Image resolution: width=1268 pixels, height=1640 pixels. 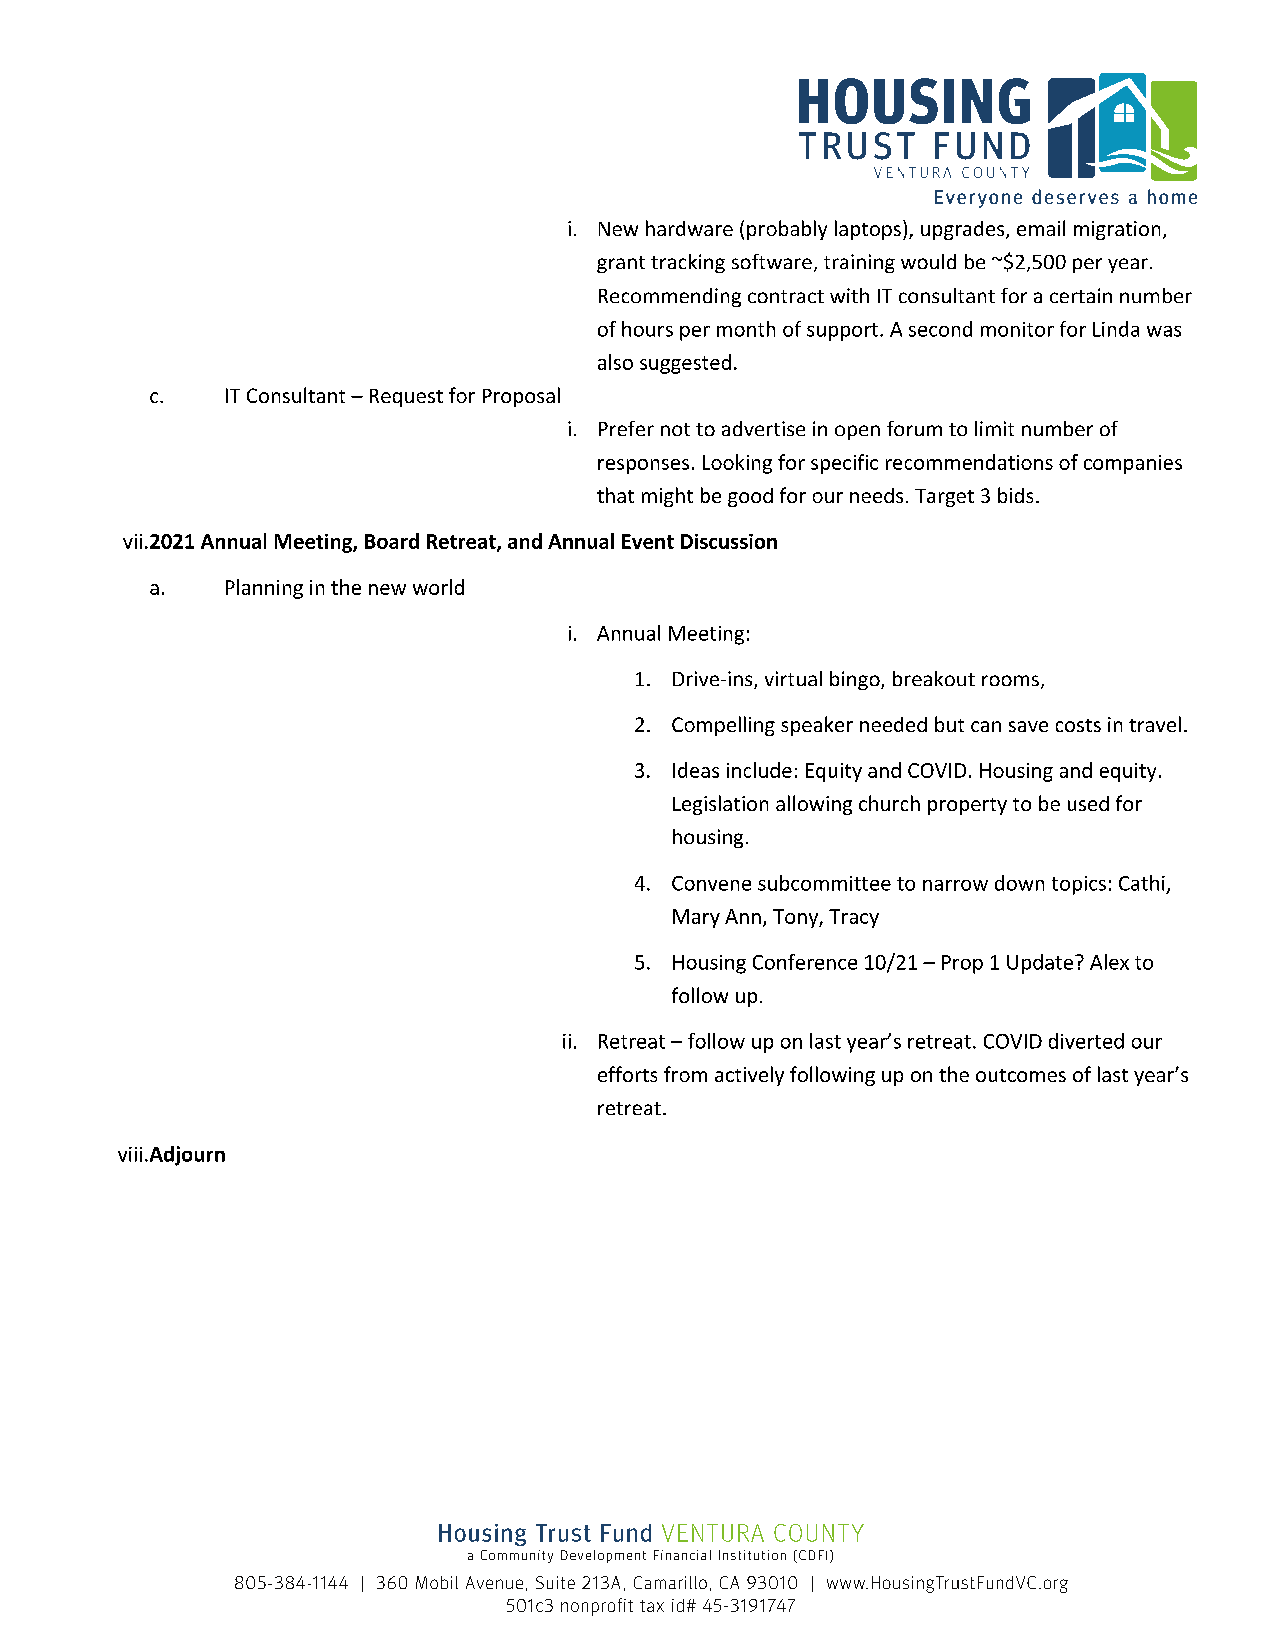 What do you see at coordinates (406, 398) in the page?
I see `Request` at bounding box center [406, 398].
